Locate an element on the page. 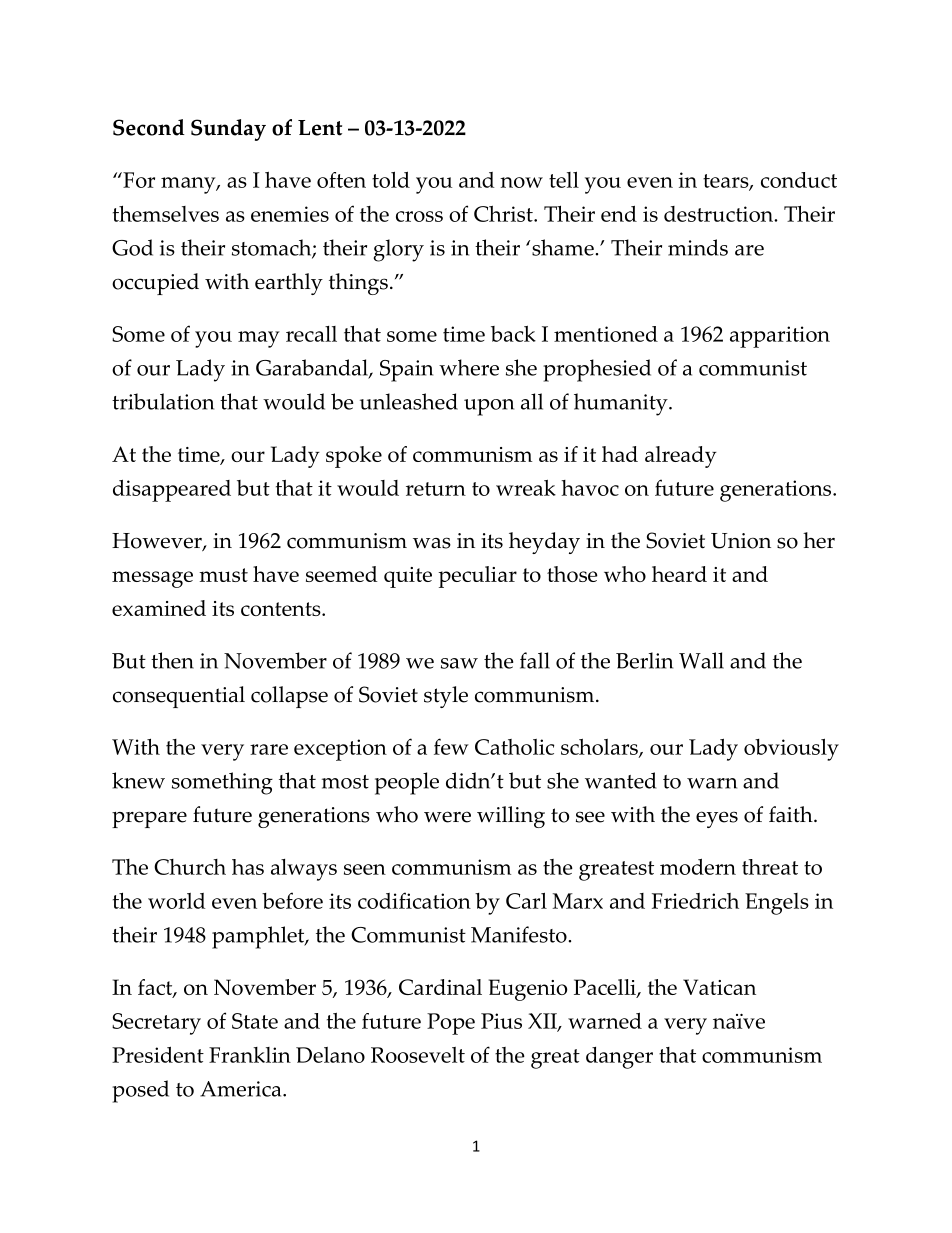 The image size is (952, 1233). now is located at coordinates (521, 182).
